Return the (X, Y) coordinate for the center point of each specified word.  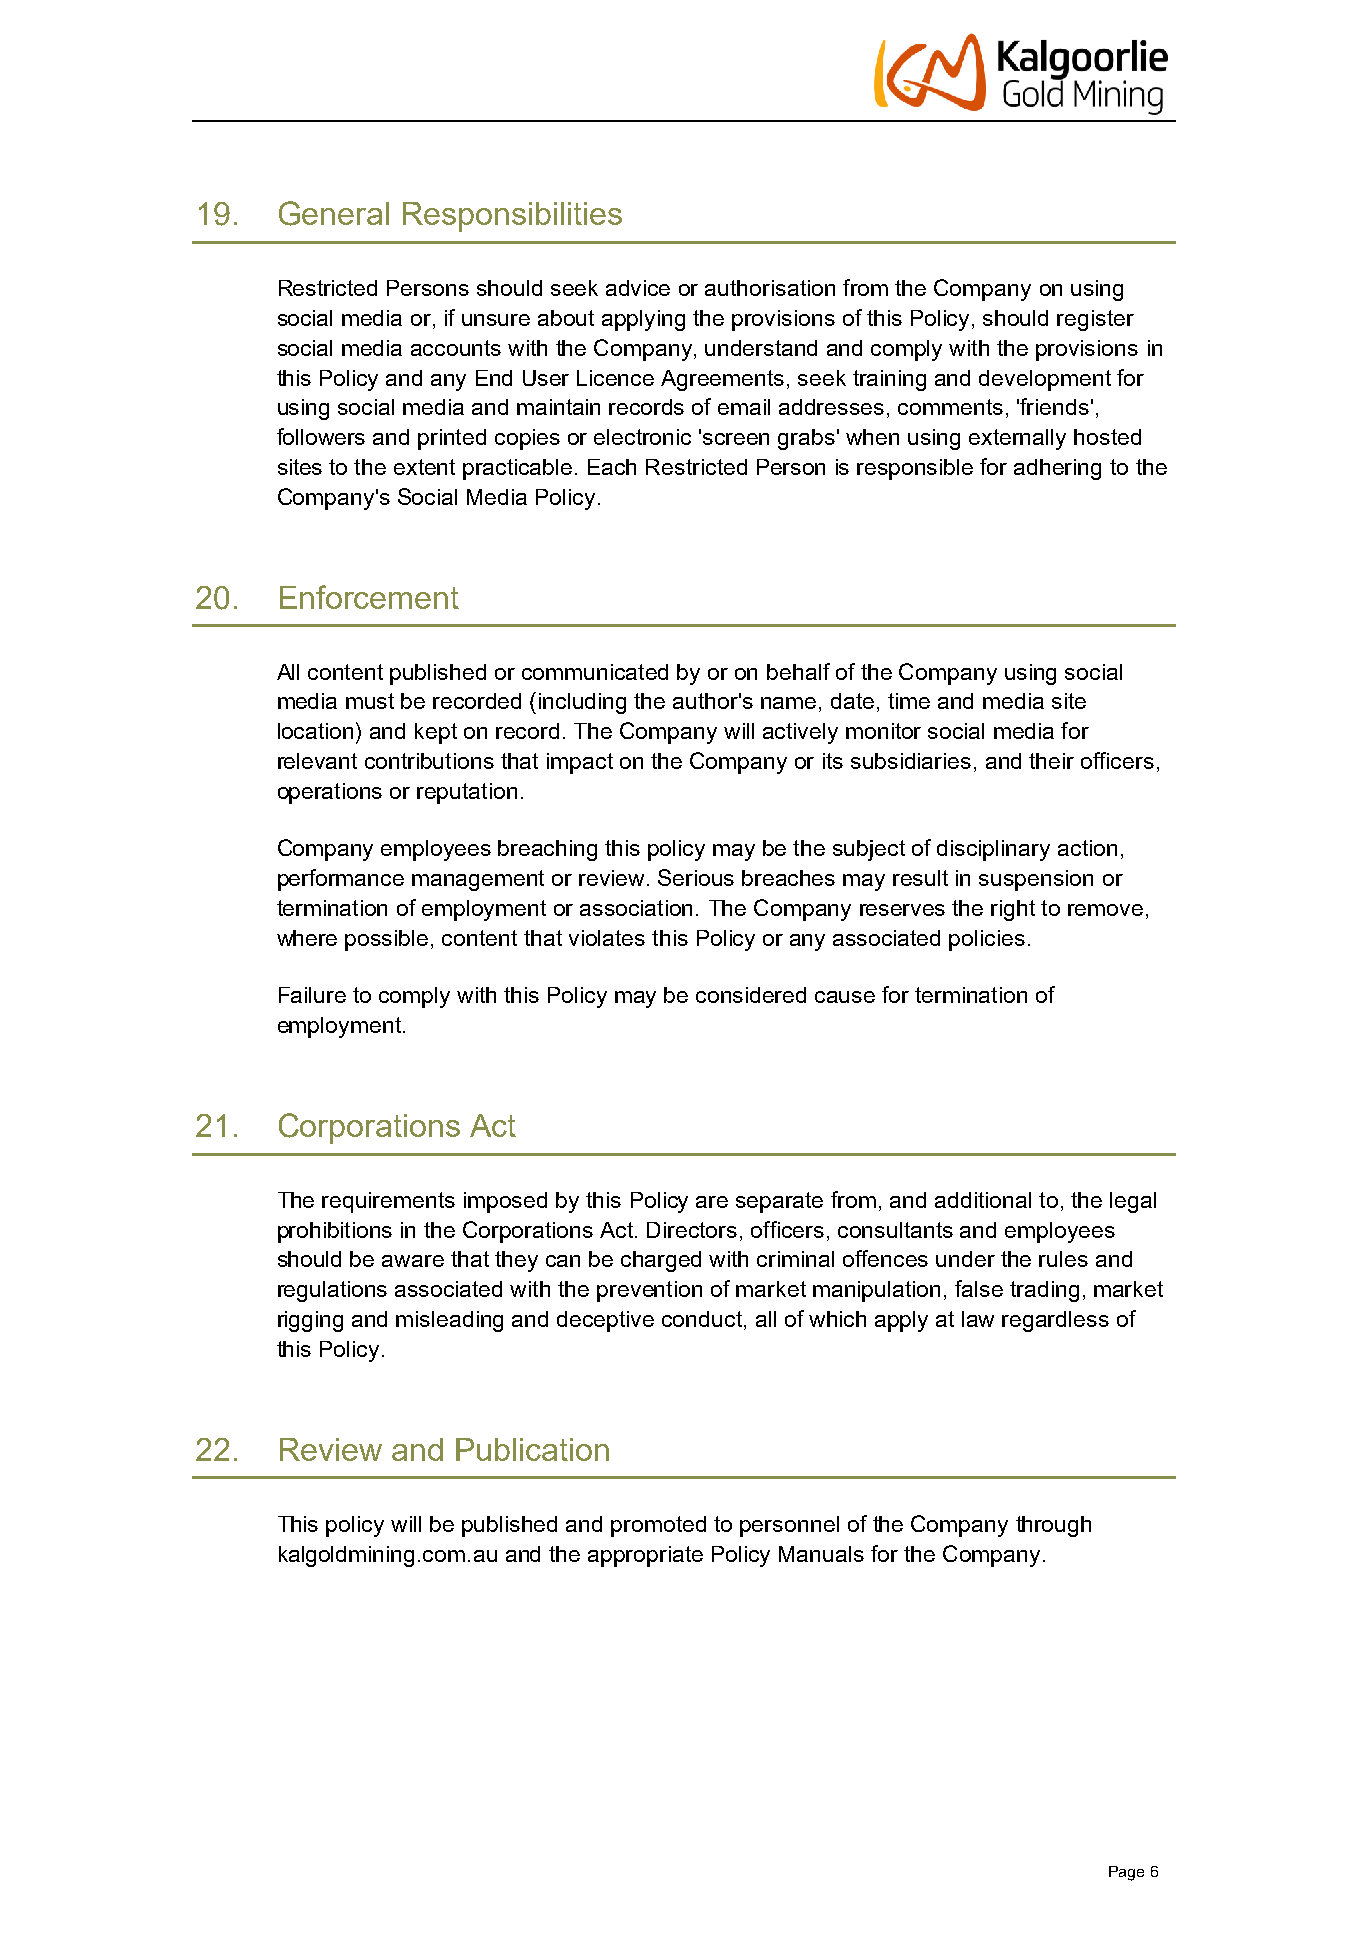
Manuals (821, 1554)
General (334, 213)
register (1095, 320)
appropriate (645, 1556)
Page (1126, 1873)
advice (638, 288)
